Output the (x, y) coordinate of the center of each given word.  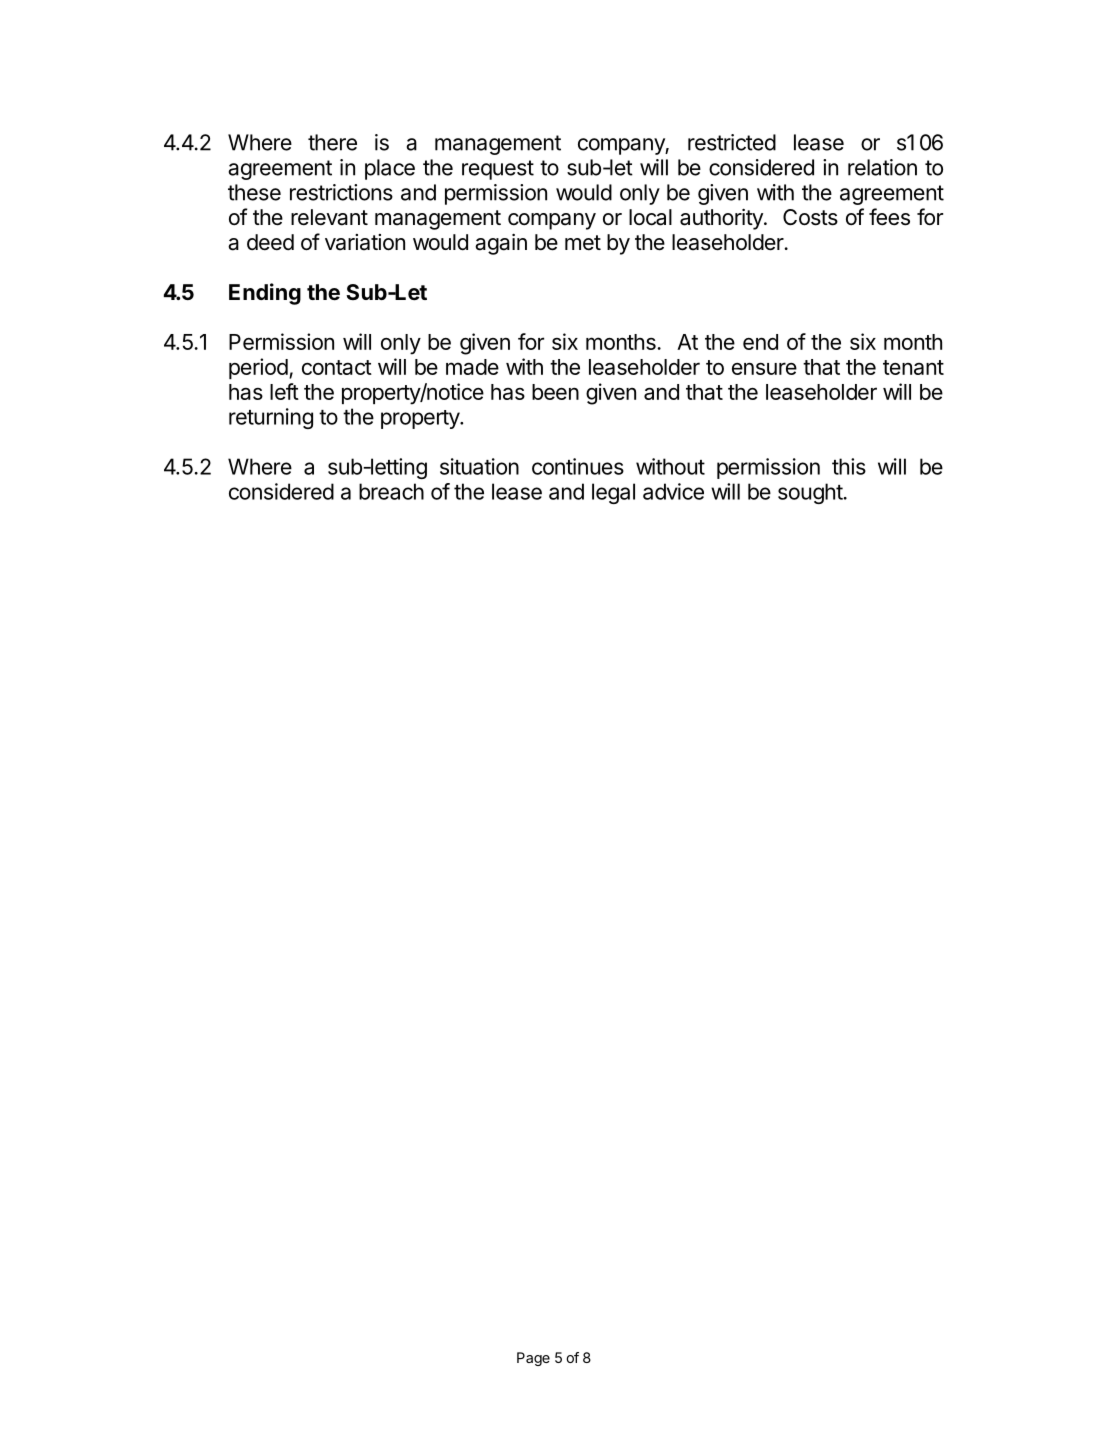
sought (810, 493)
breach (391, 491)
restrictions (341, 192)
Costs (810, 217)
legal (613, 493)
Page (533, 1359)
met (583, 243)
